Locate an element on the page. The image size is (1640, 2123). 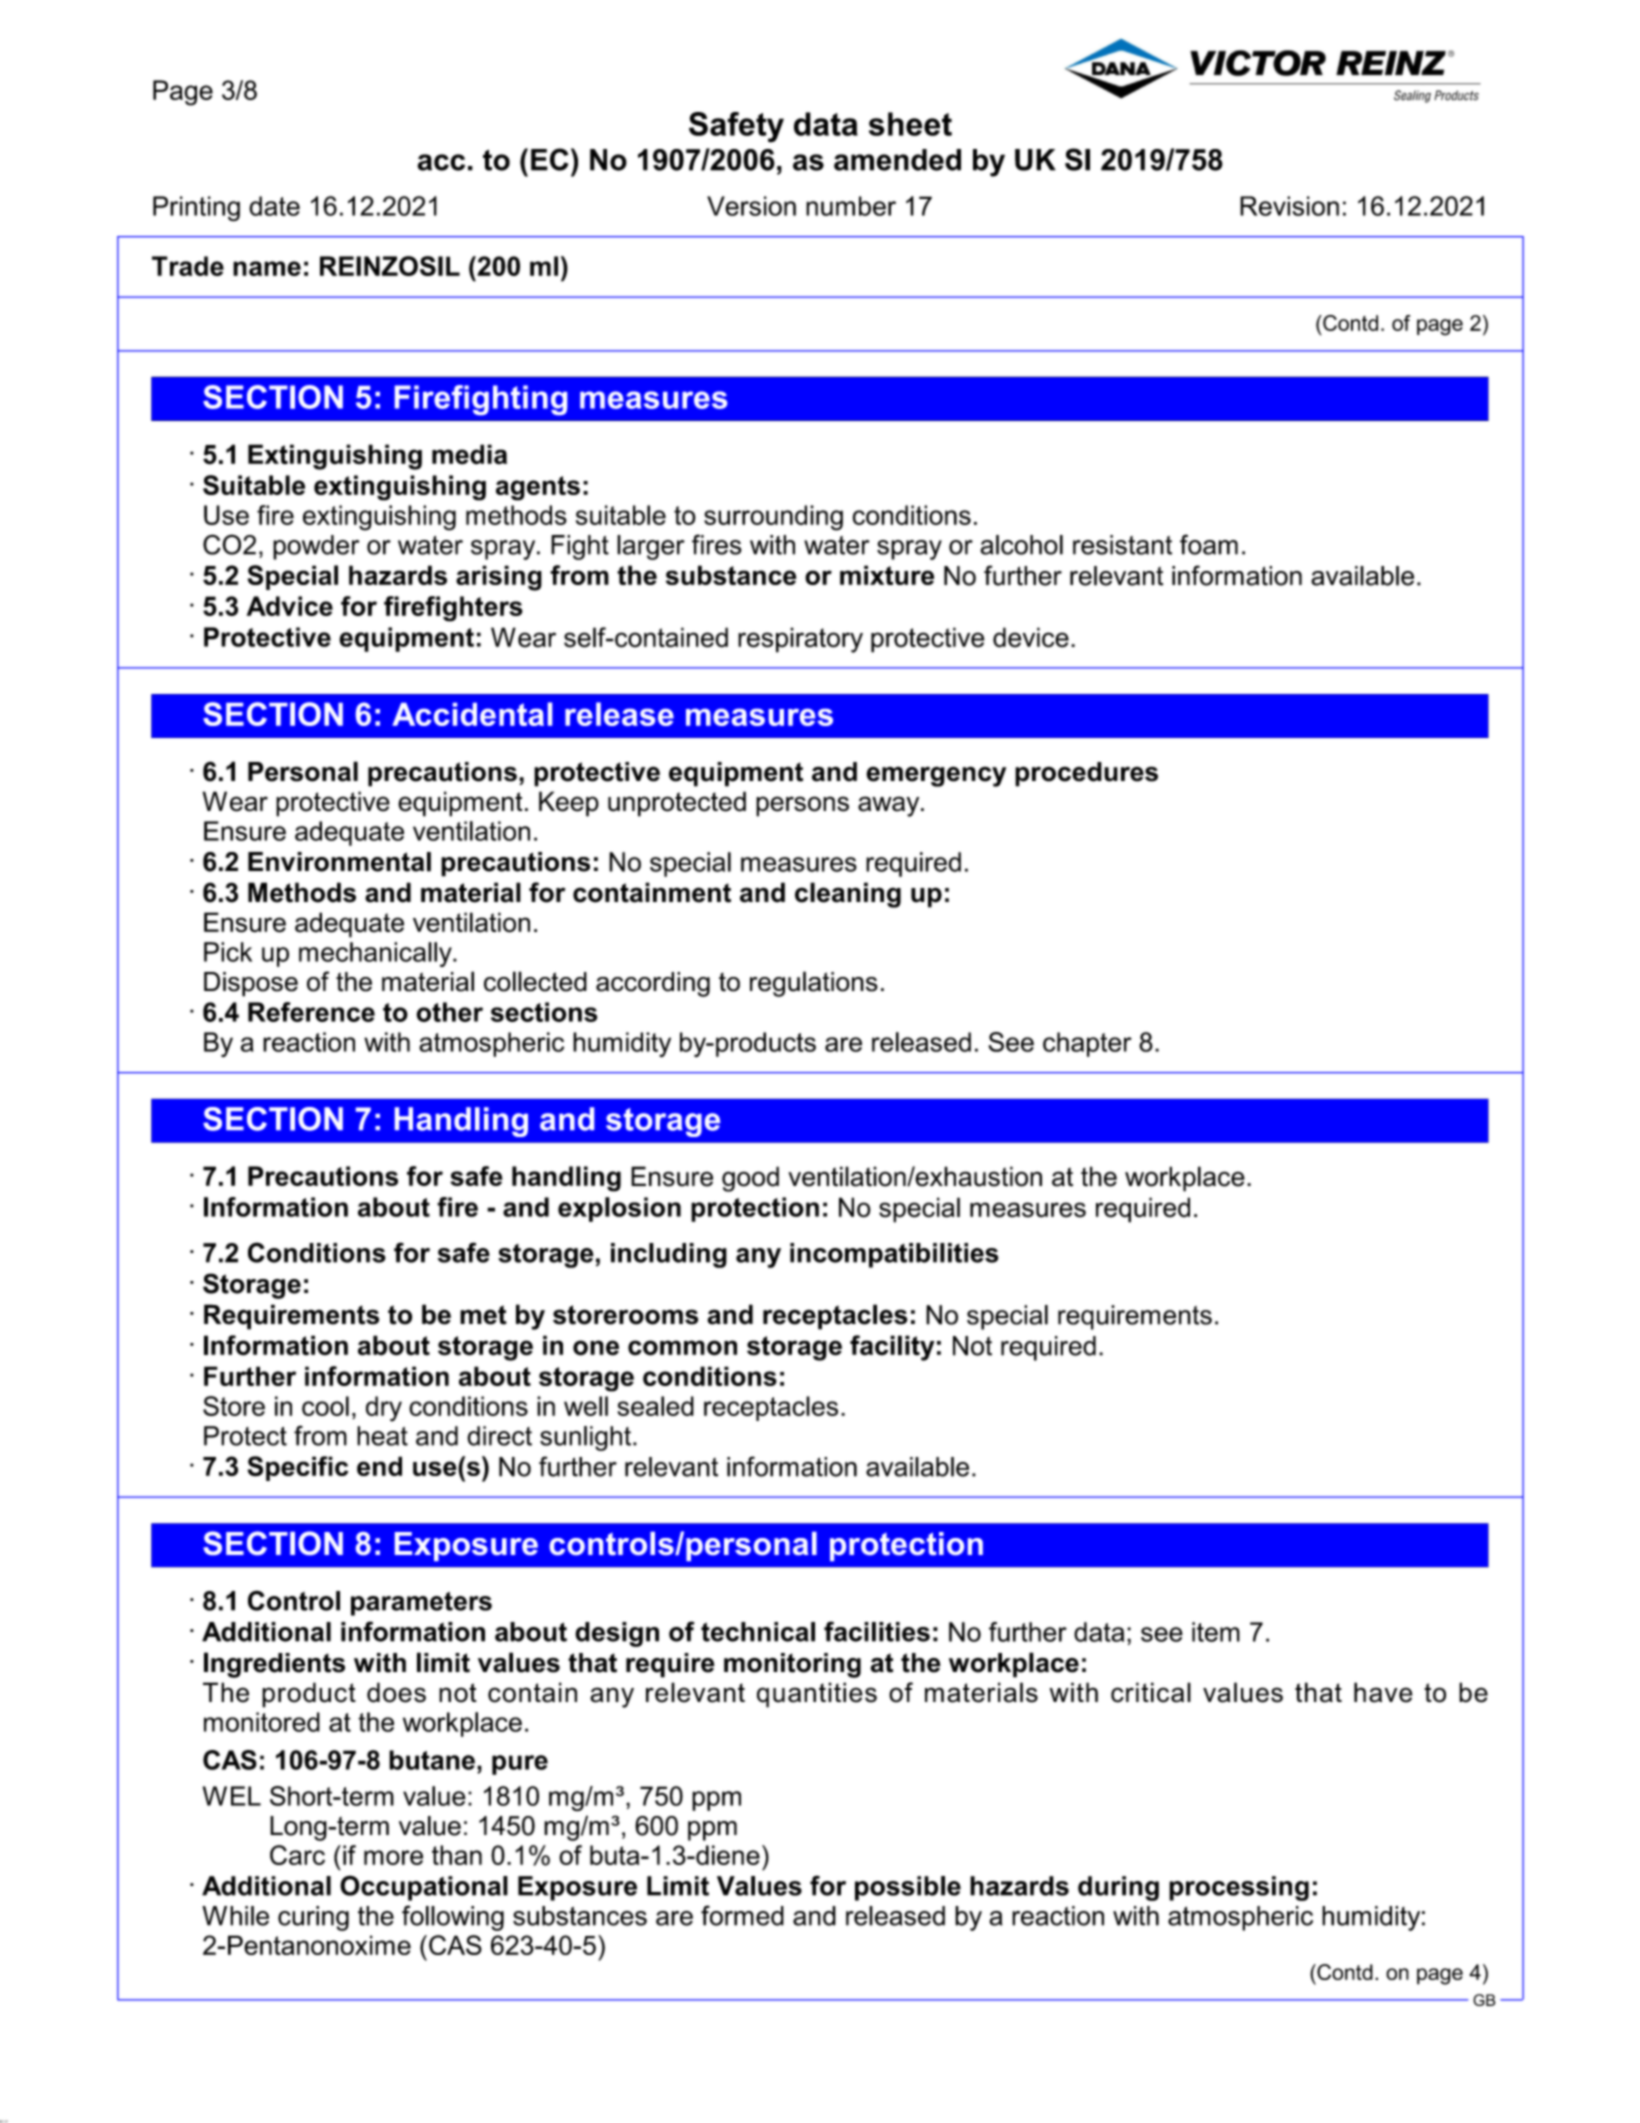
more is located at coordinates (393, 1857).
